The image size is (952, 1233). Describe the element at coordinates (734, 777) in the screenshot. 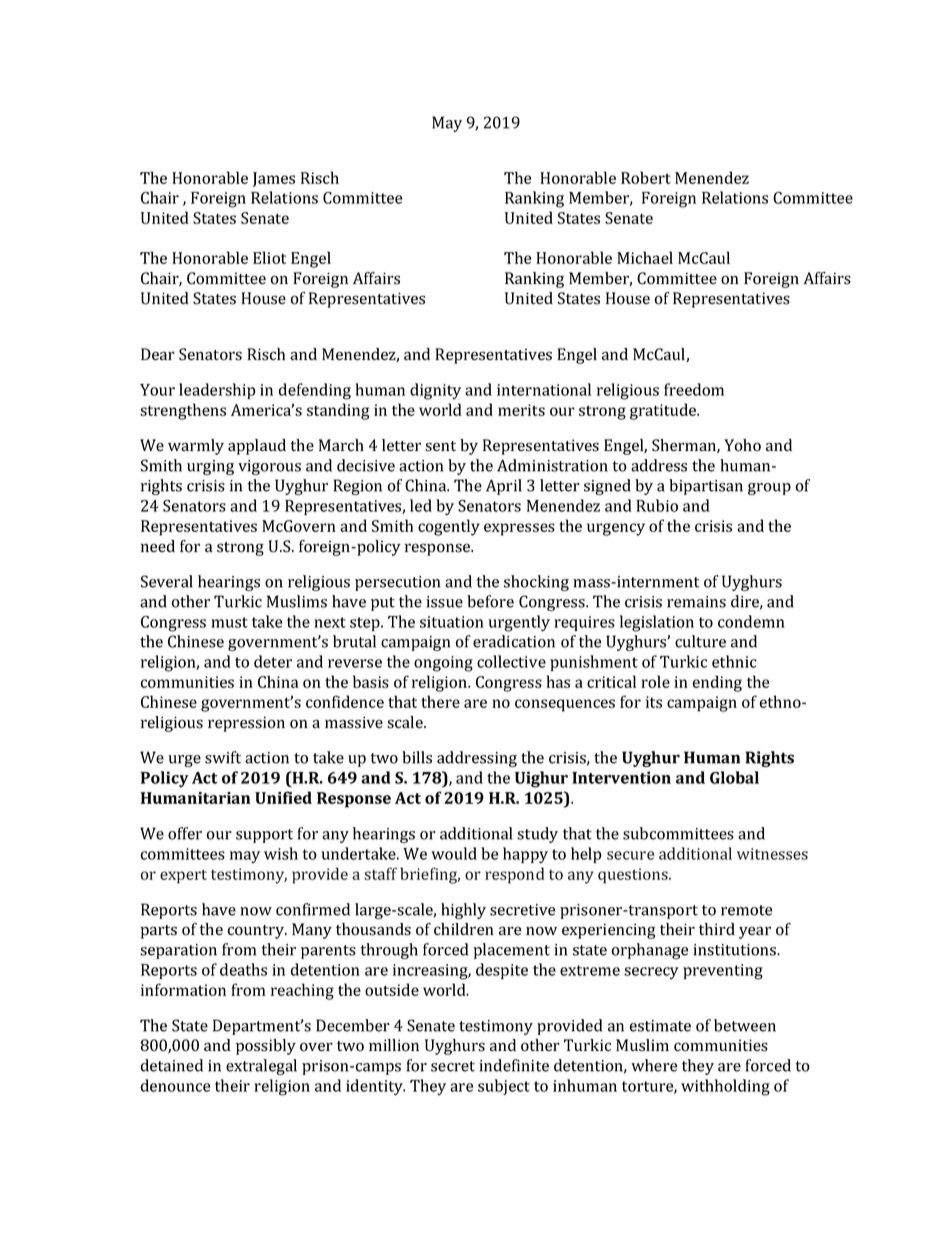

I see `Global` at that location.
